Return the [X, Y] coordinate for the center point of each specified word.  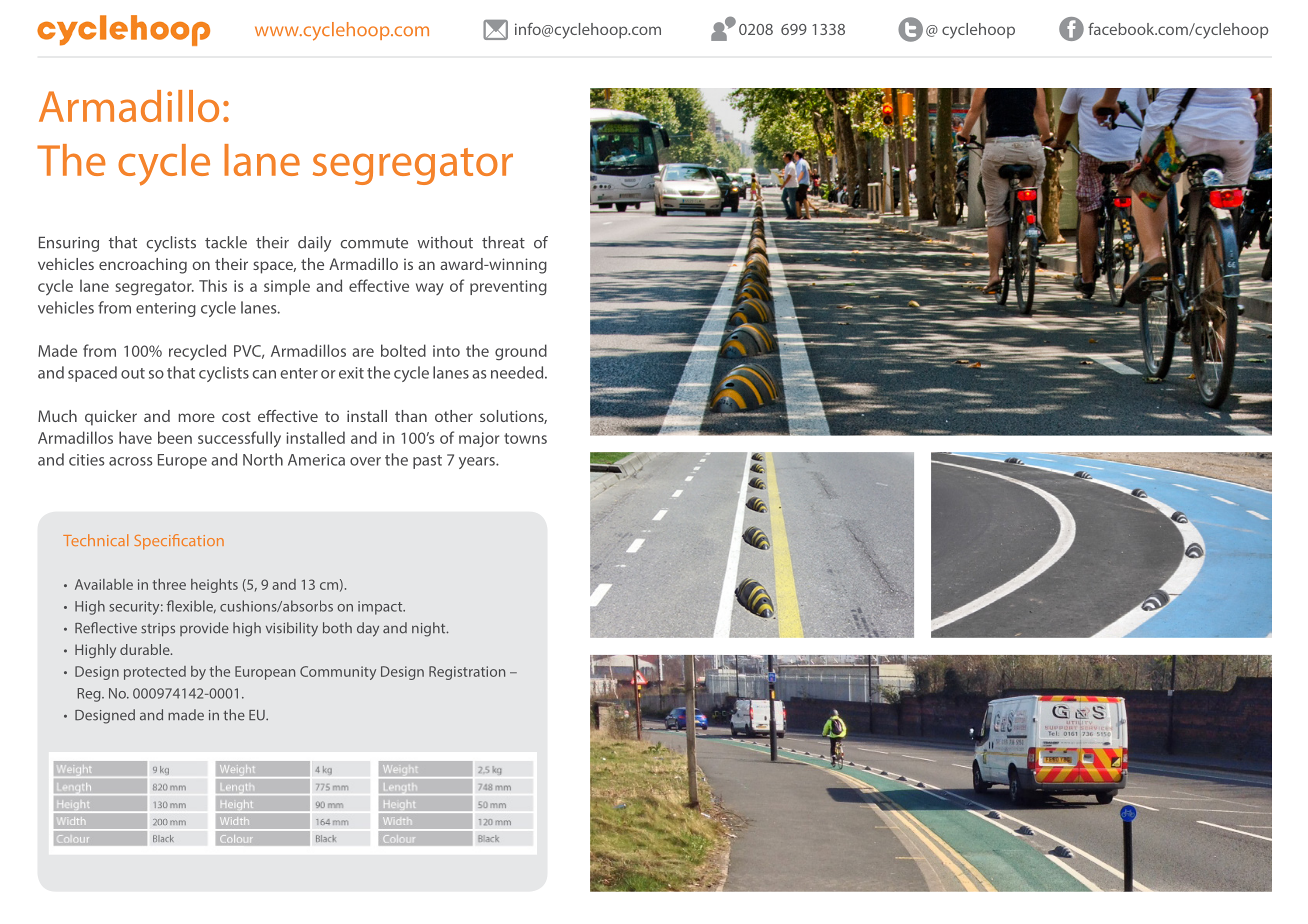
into [446, 351]
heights [214, 586]
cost [236, 416]
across [130, 461]
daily [314, 244]
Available [104, 584]
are [363, 352]
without [445, 242]
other [454, 416]
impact [381, 608]
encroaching [143, 266]
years [478, 463]
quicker [111, 418]
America [316, 460]
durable [146, 649]
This [213, 285]
